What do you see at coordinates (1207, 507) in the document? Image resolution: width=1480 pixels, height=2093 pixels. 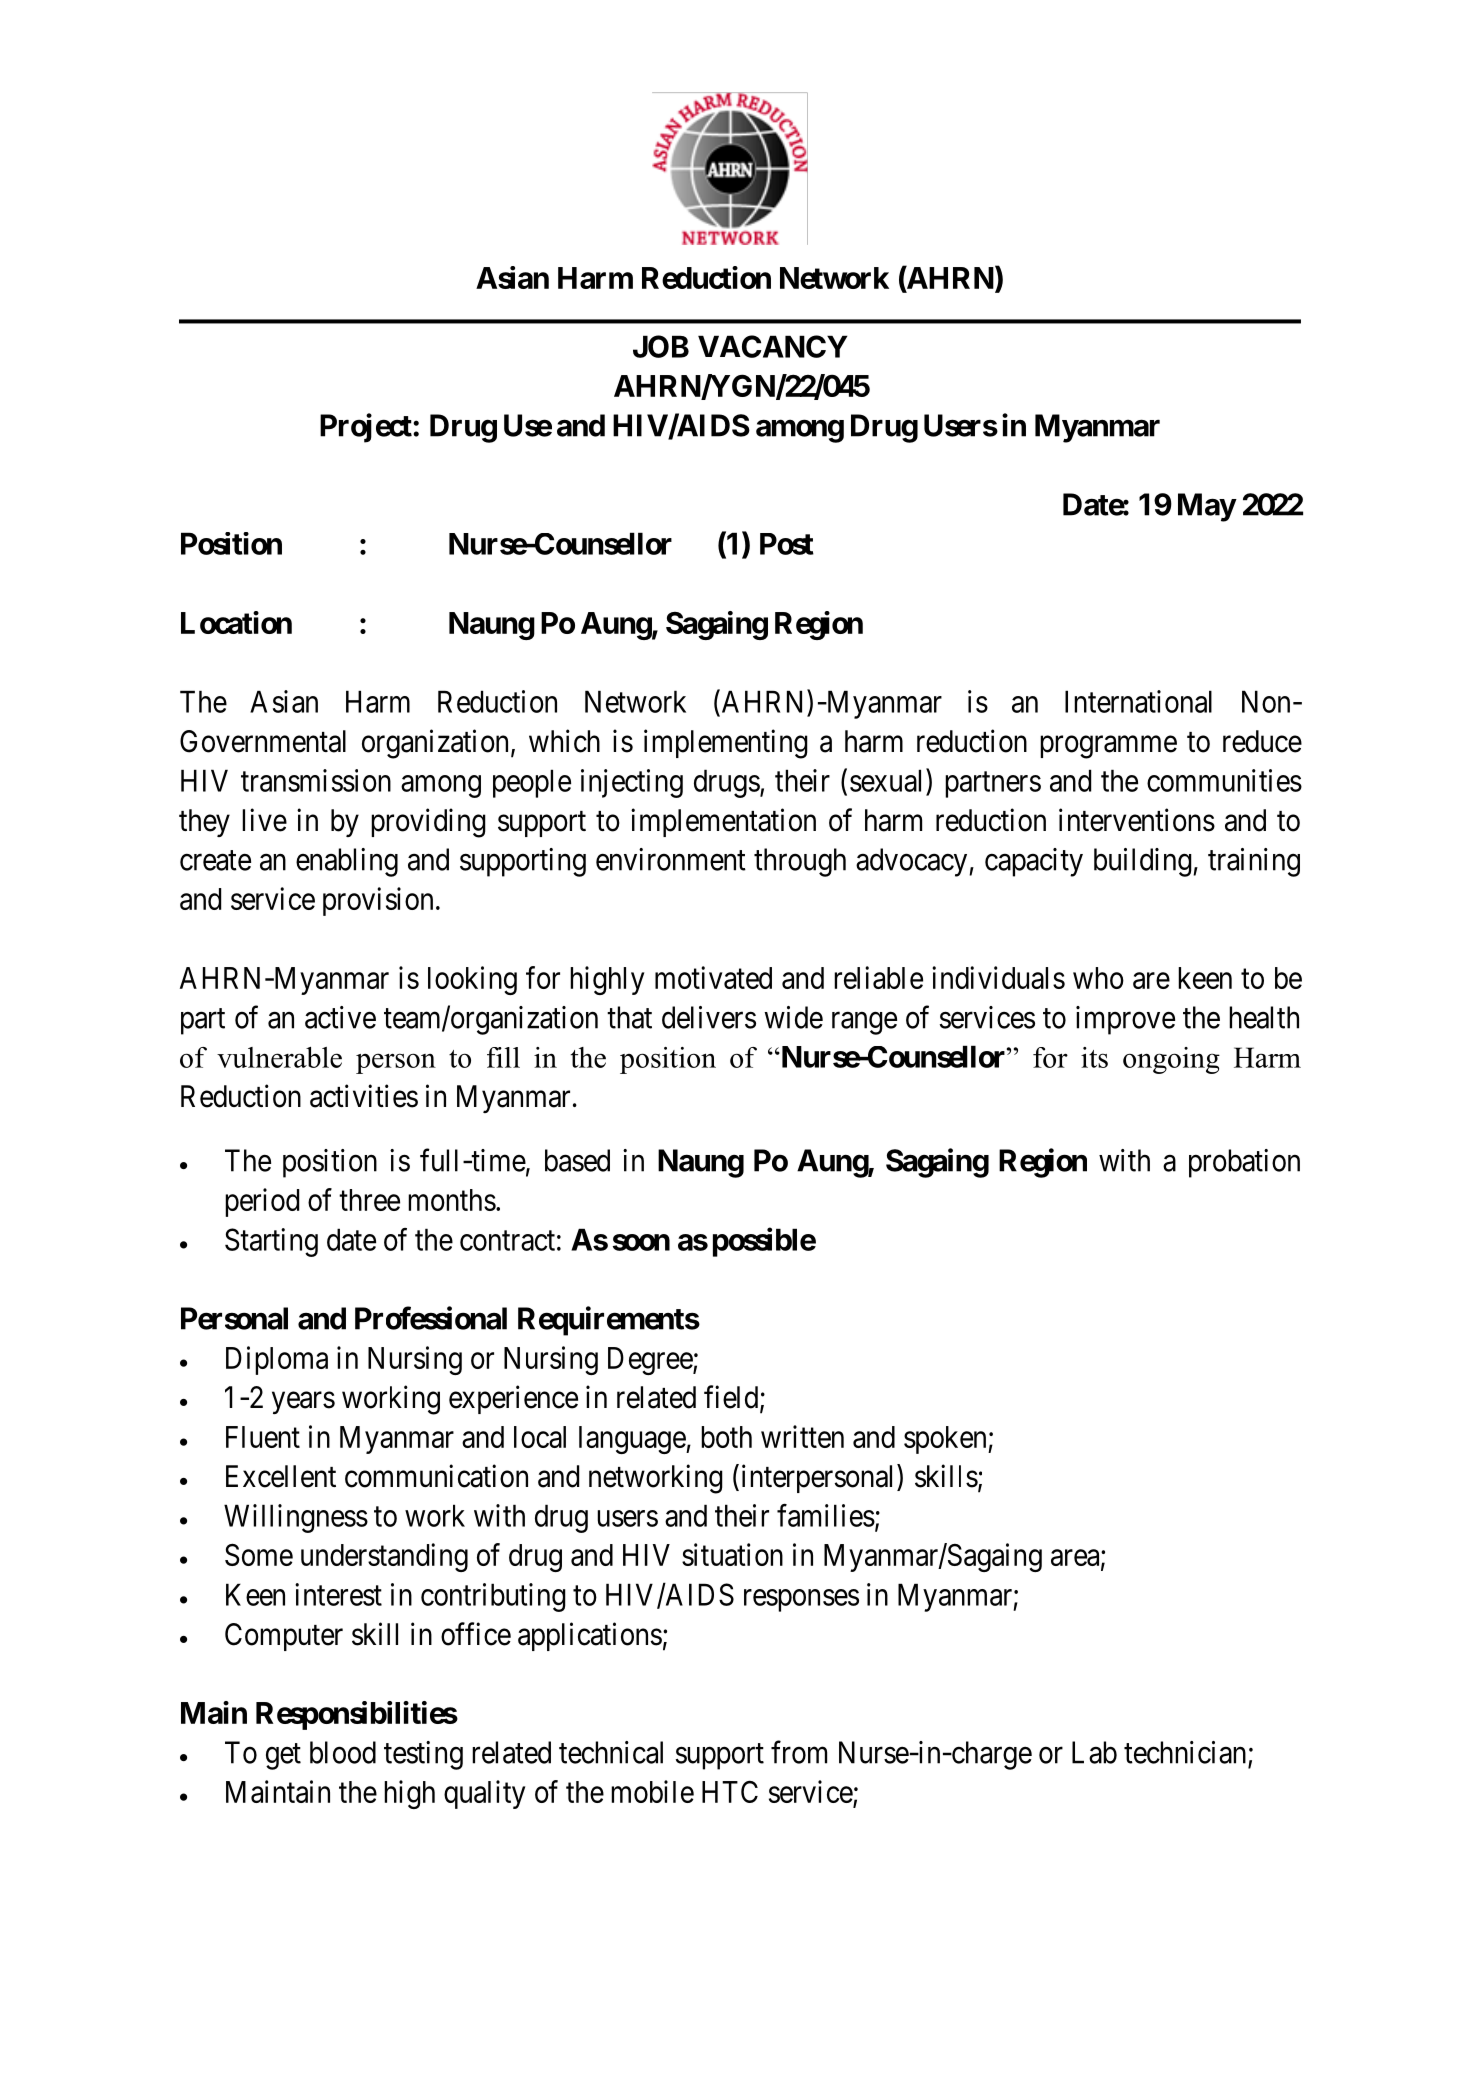 I see `May` at bounding box center [1207, 507].
